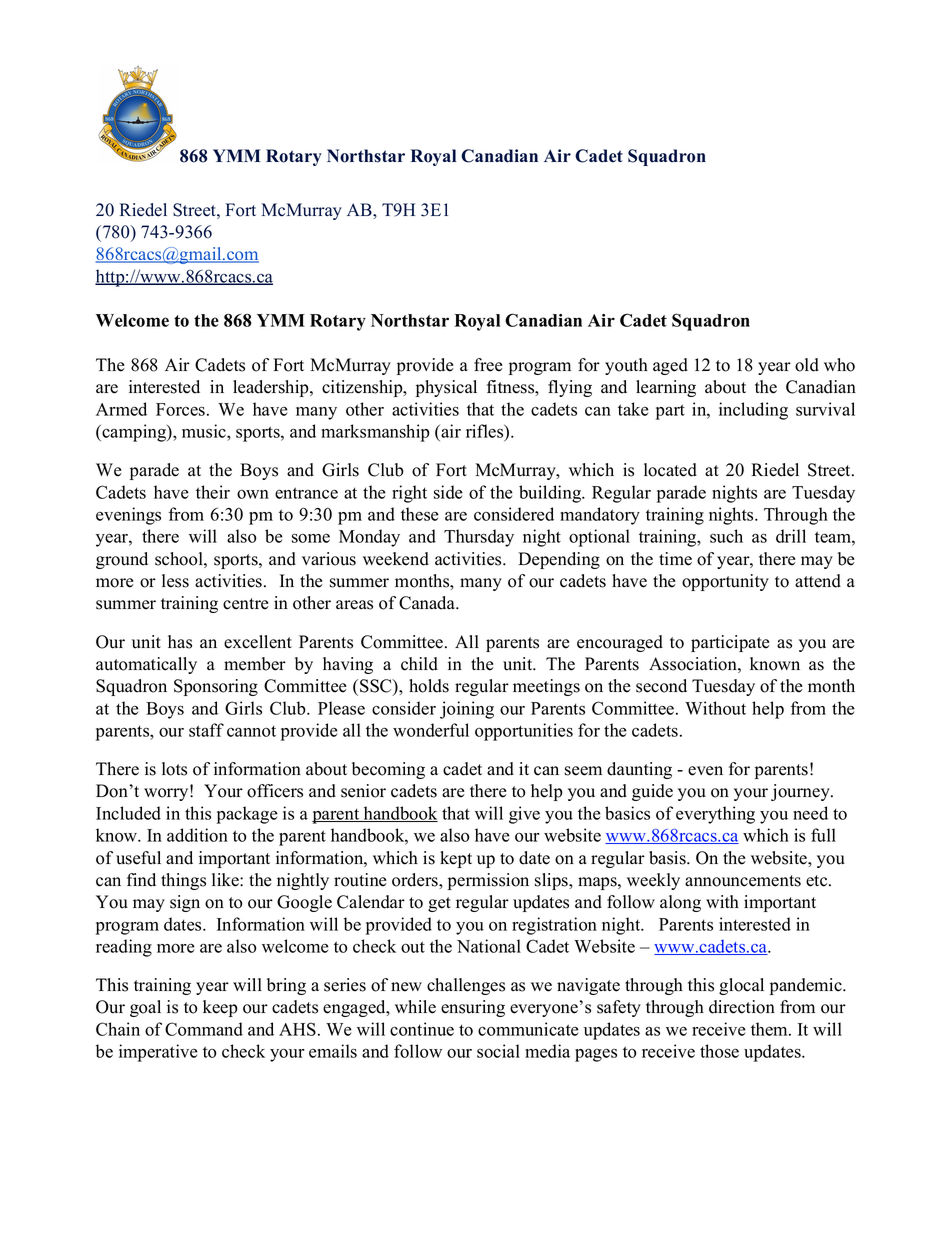  What do you see at coordinates (180, 409) in the screenshot?
I see `Forces` at bounding box center [180, 409].
